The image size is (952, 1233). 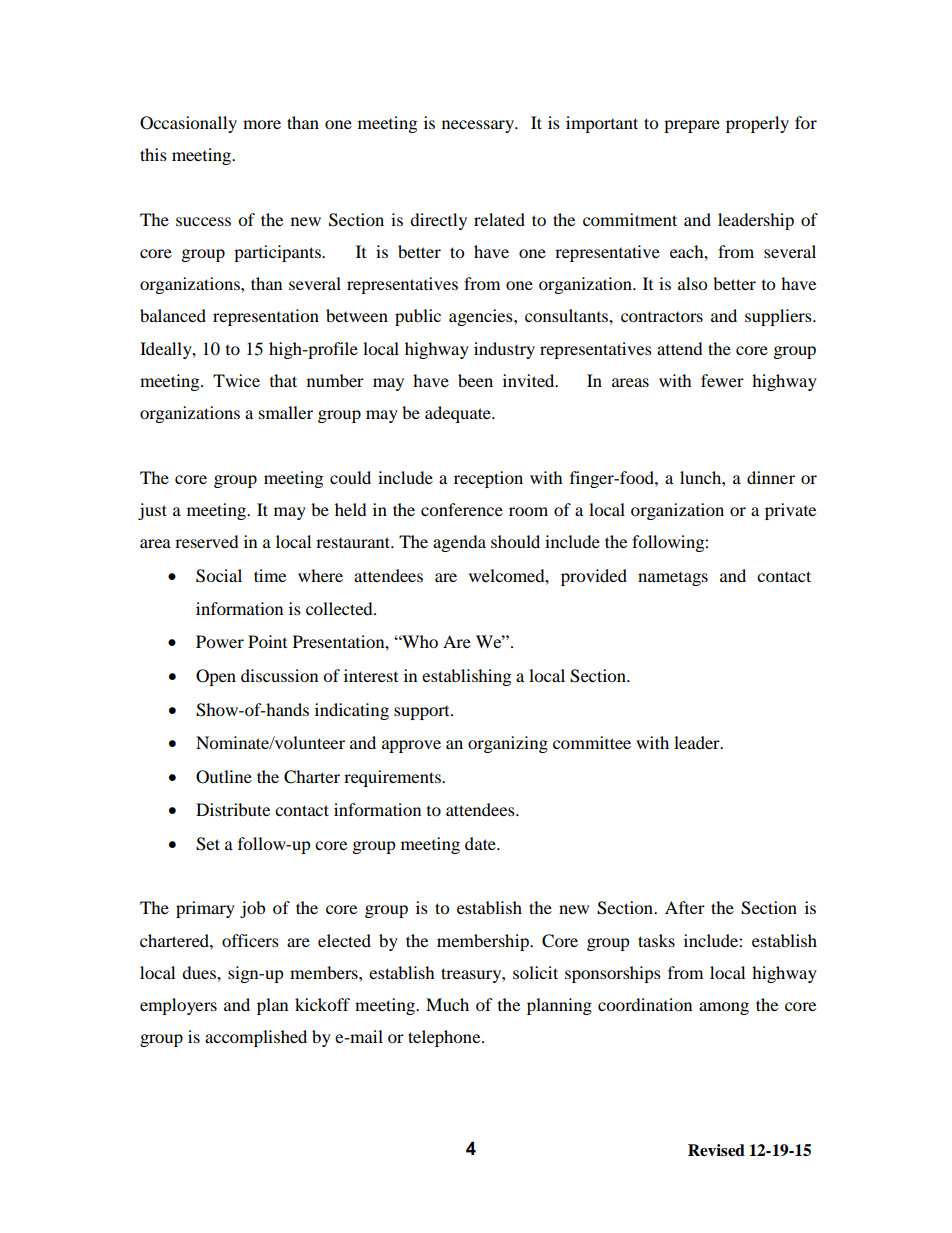 I want to click on necessary, so click(x=479, y=126).
